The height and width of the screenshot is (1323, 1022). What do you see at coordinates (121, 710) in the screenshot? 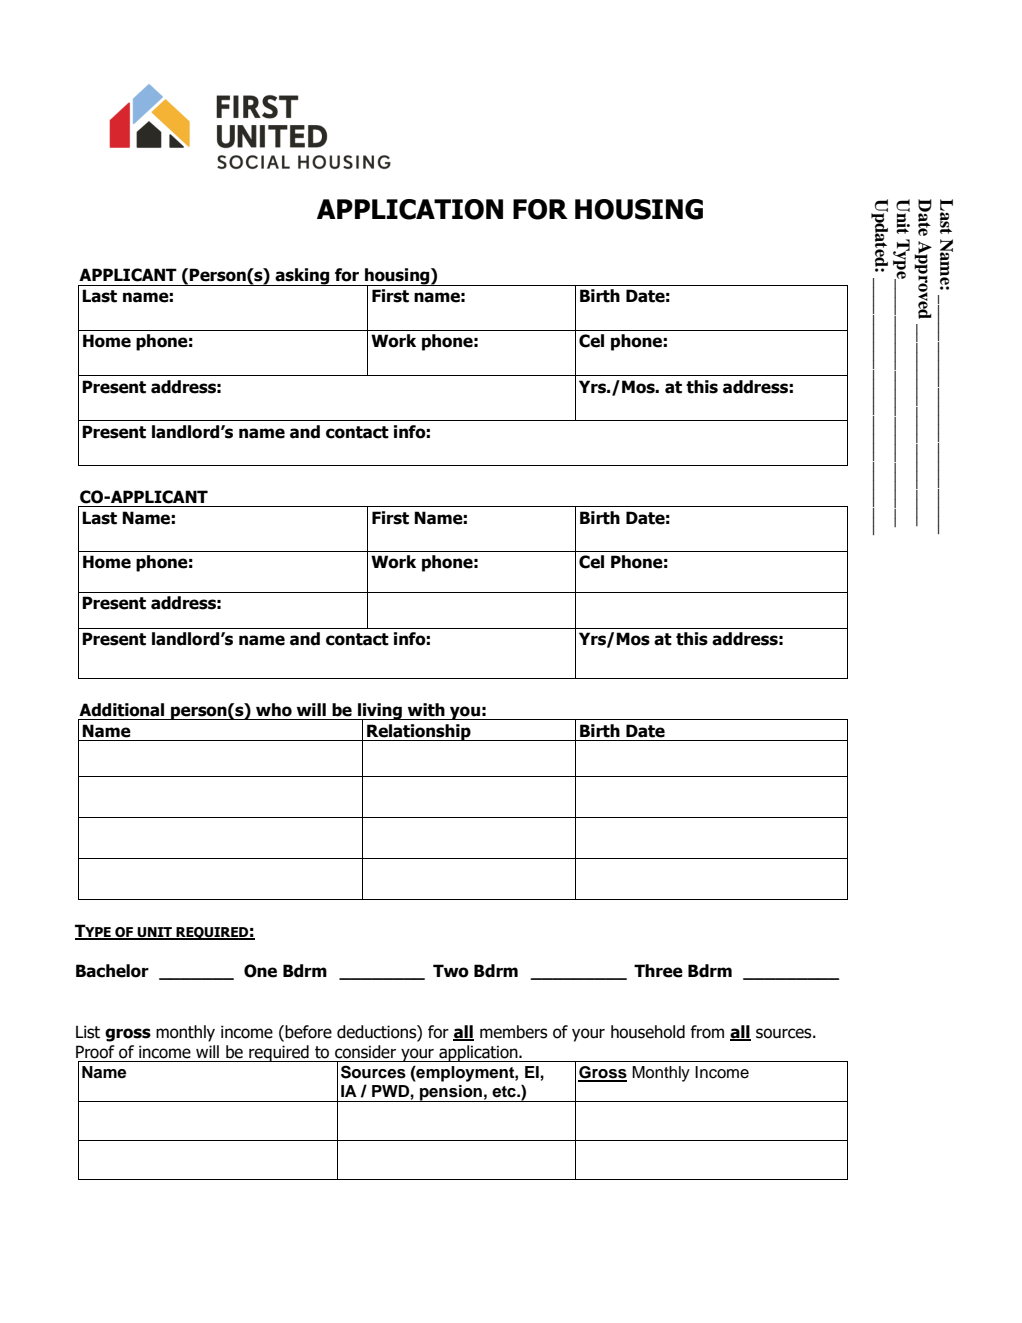
I see `Additional` at bounding box center [121, 710].
